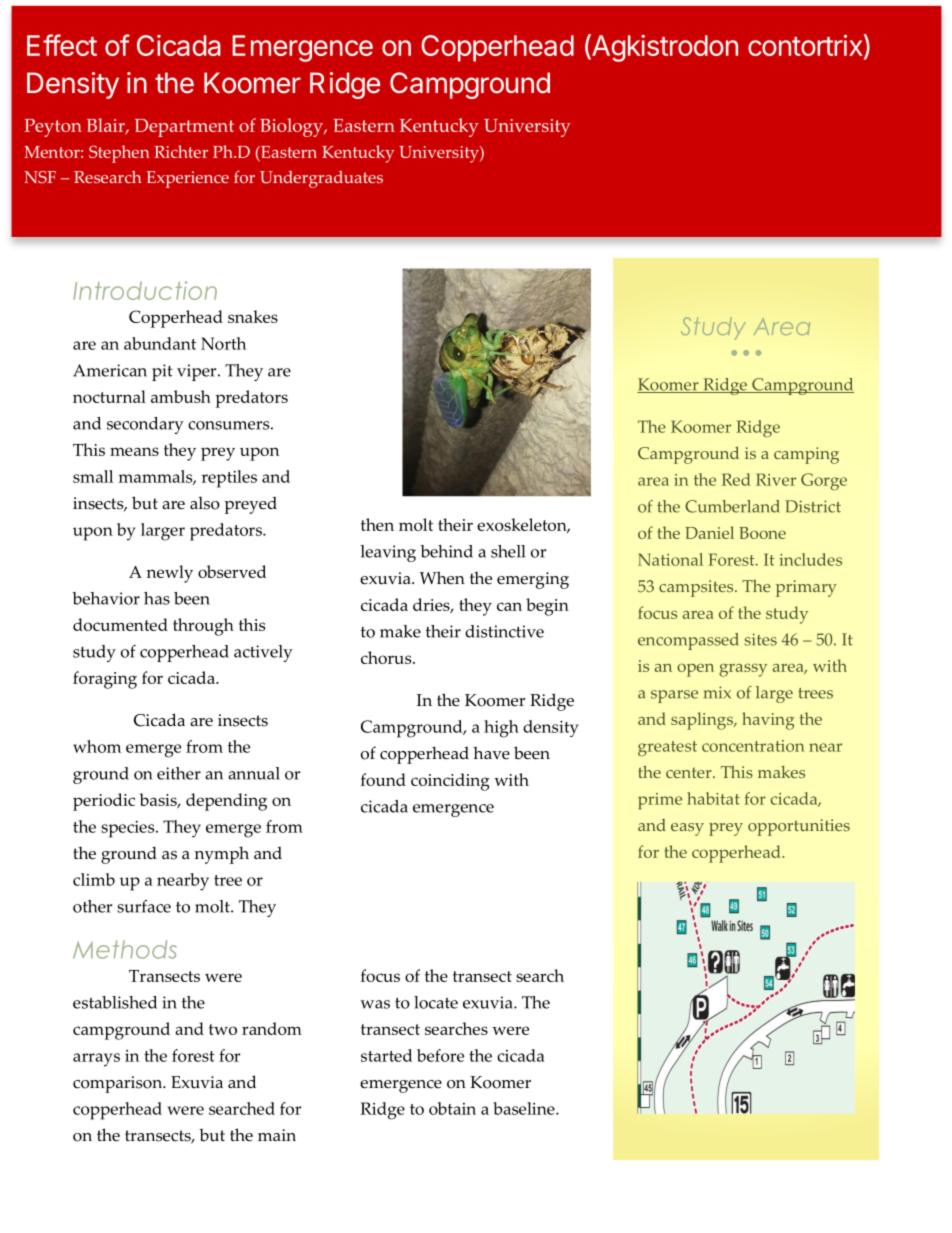  Describe the element at coordinates (62, 45) in the document. I see `Effect` at that location.
